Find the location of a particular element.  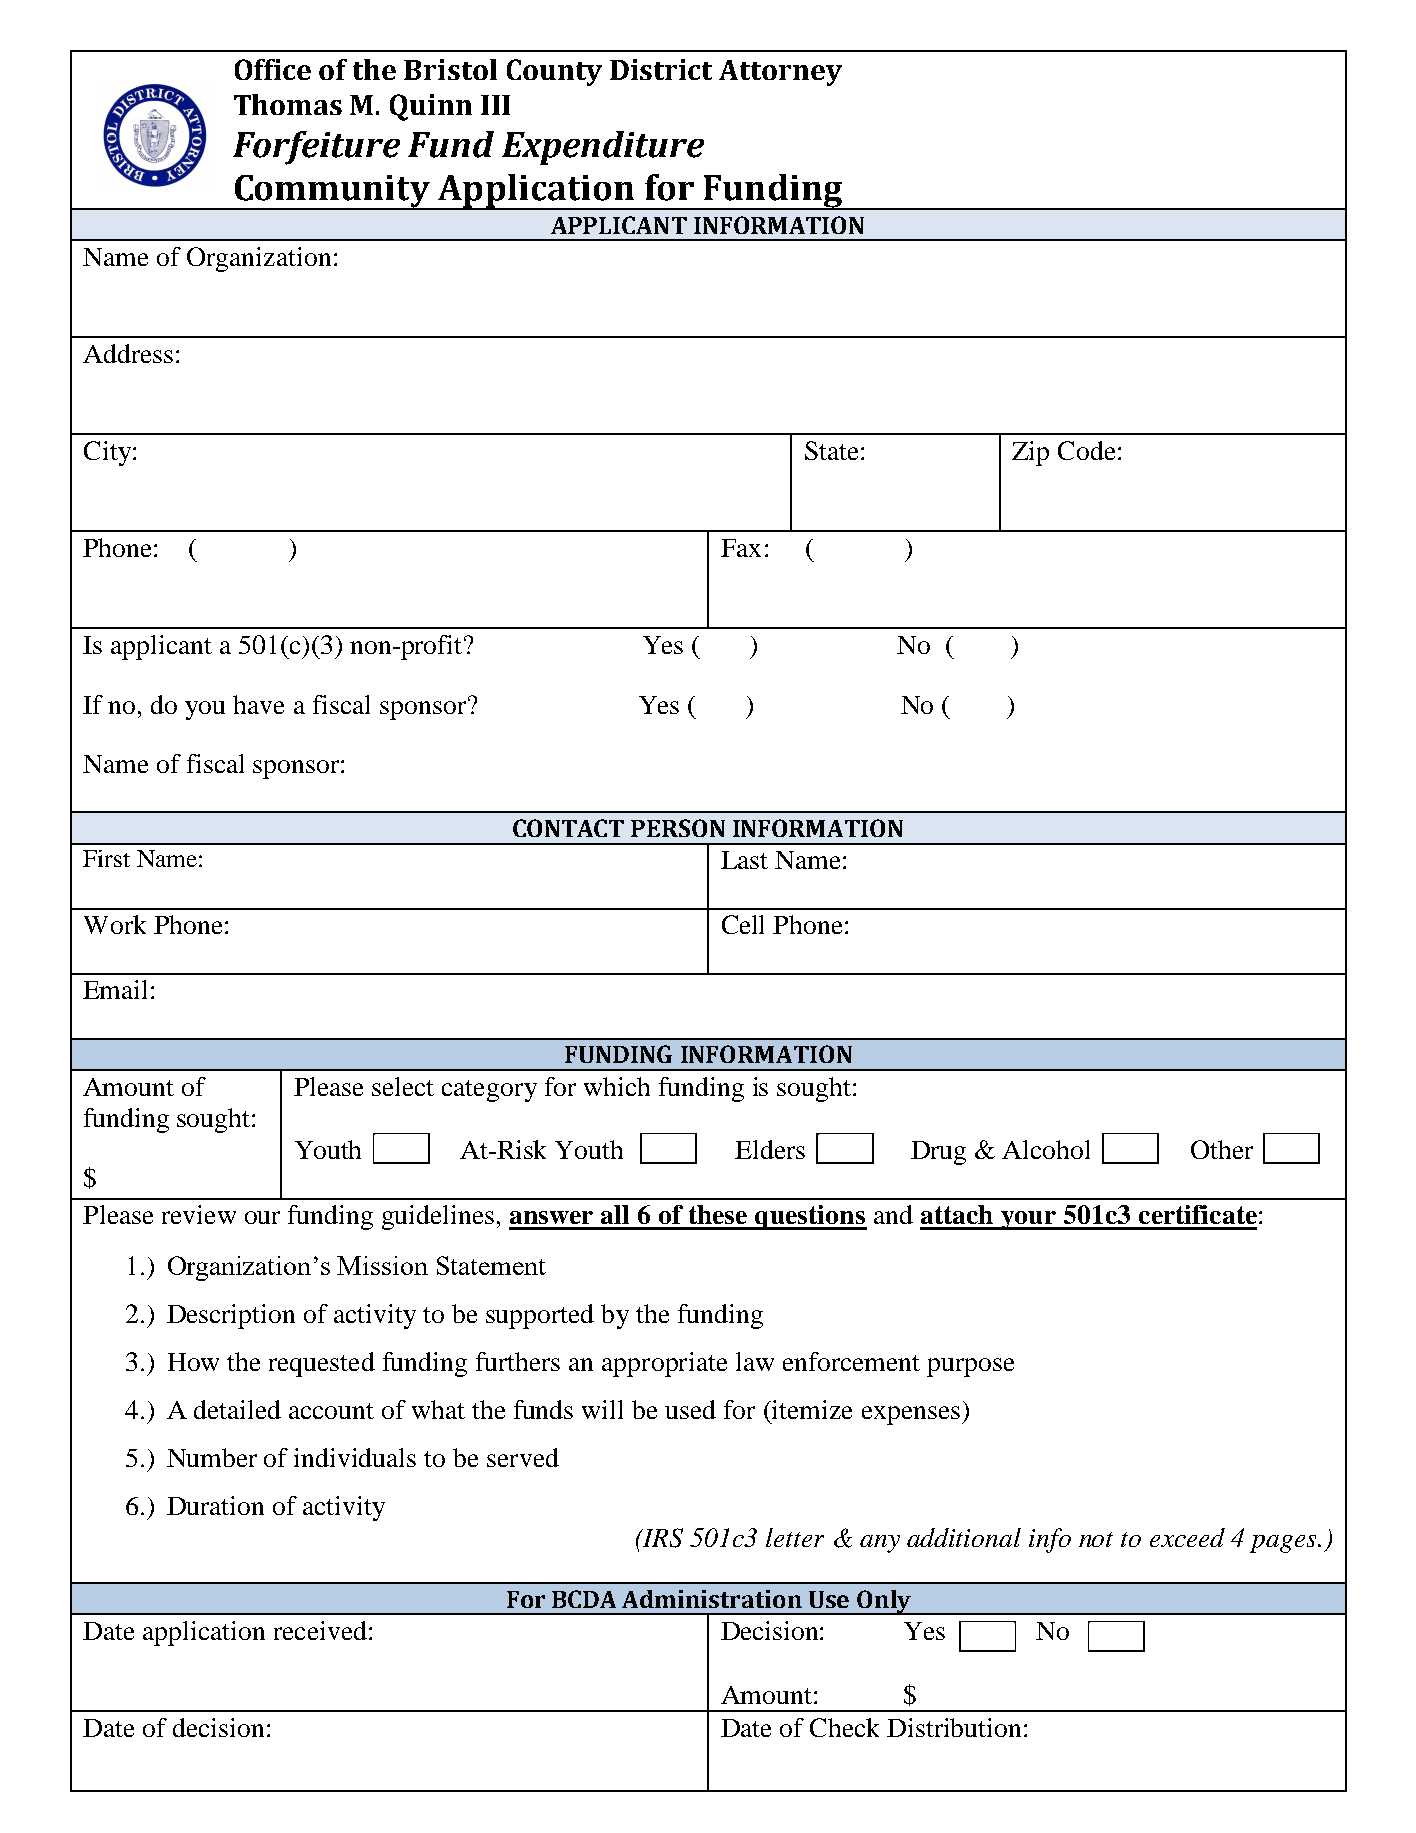

District is located at coordinates (661, 69).
